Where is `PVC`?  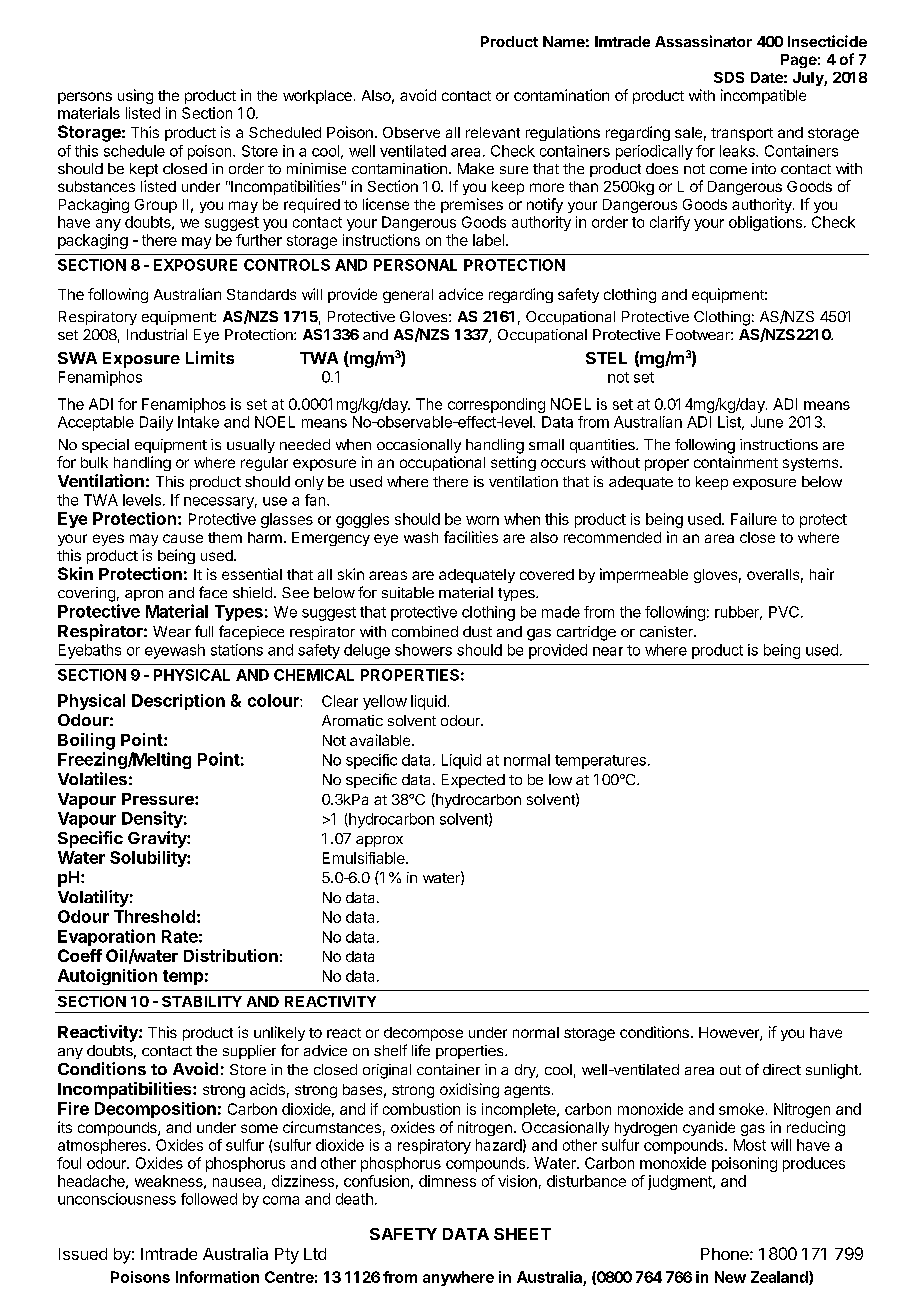 PVC is located at coordinates (784, 612).
